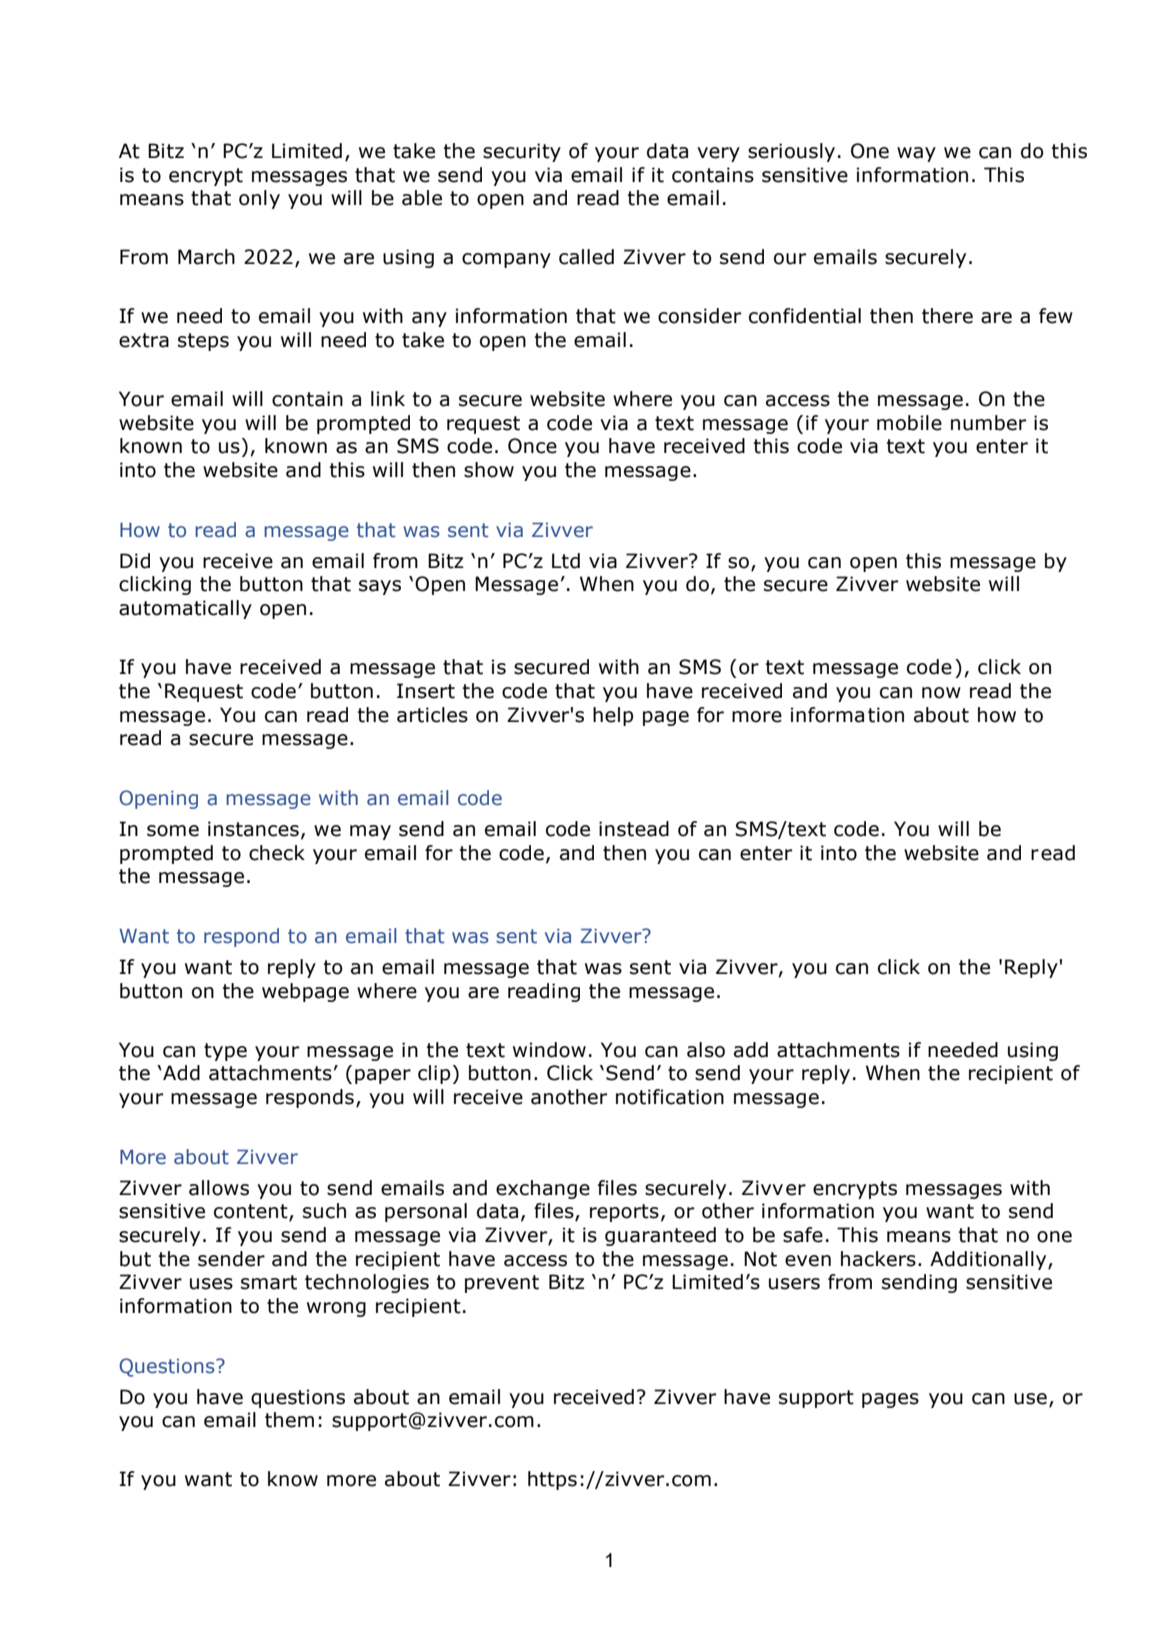 Image resolution: width=1161 pixels, height=1640 pixels. What do you see at coordinates (253, 829) in the screenshot?
I see `instances` at bounding box center [253, 829].
